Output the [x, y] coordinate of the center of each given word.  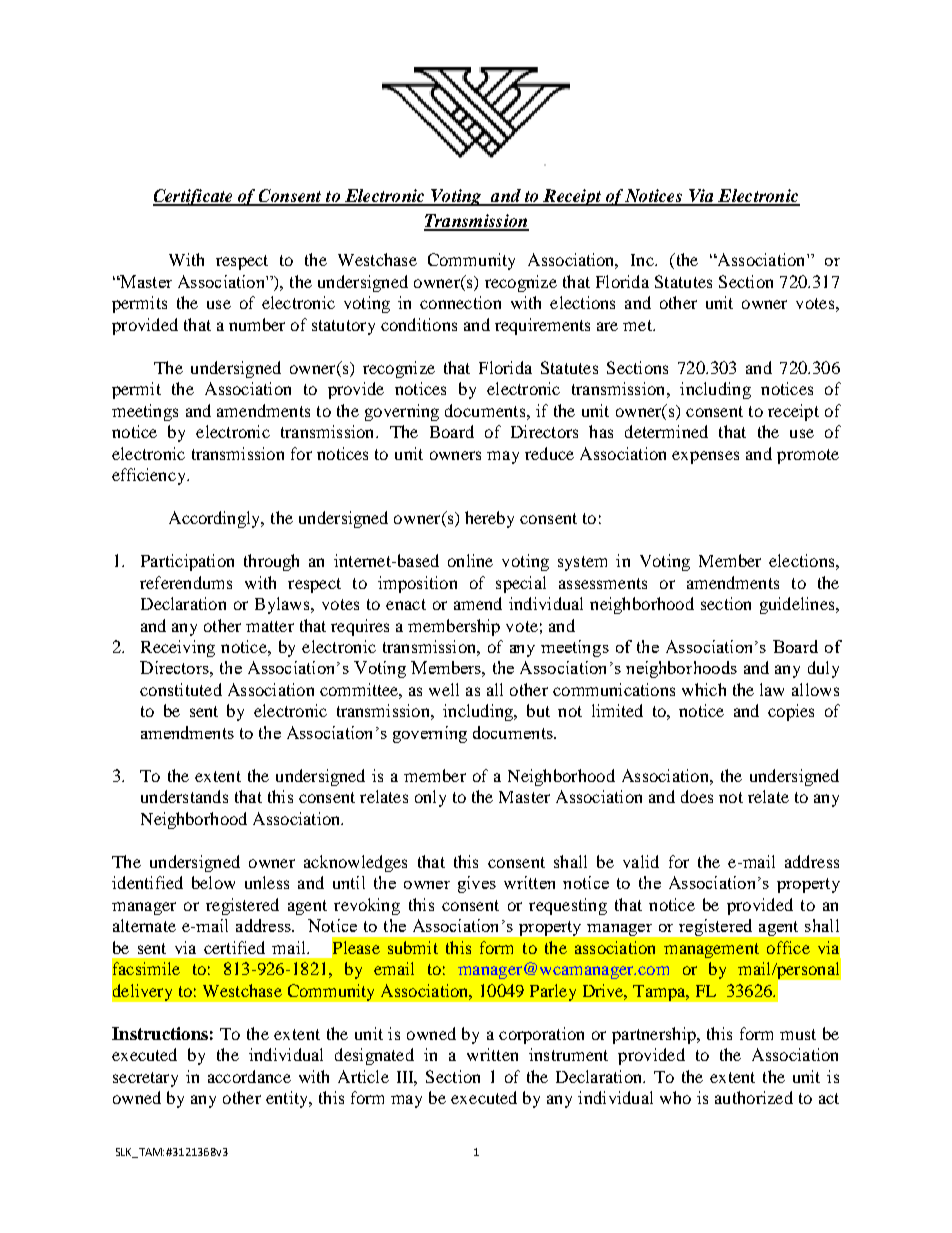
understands [184, 796]
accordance [249, 1076]
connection [460, 302]
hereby [489, 519]
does [697, 796]
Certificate [194, 197]
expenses [705, 457]
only [430, 798]
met [638, 325]
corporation [541, 1035]
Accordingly [216, 519]
